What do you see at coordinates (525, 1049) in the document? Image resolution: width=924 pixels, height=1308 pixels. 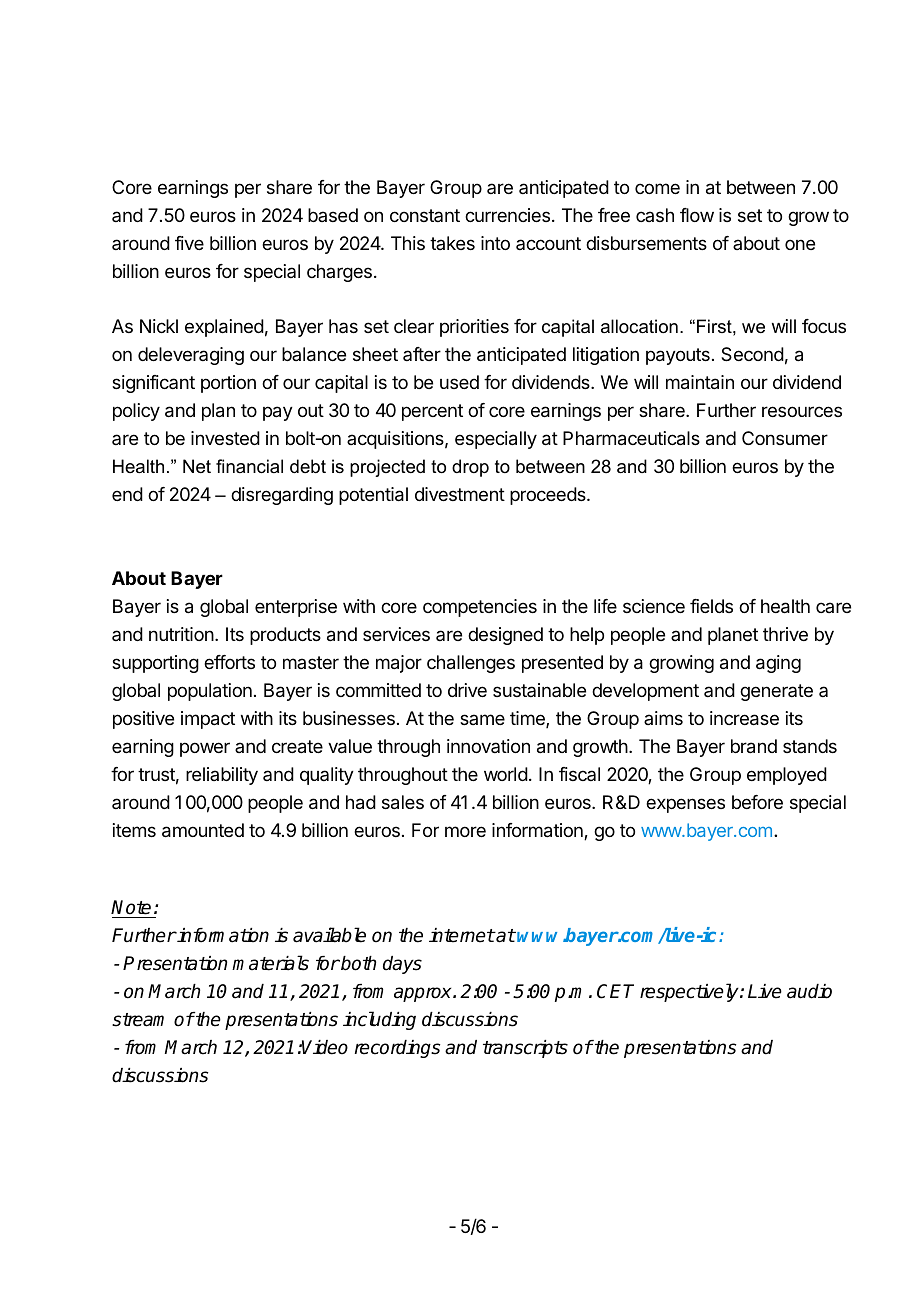 I see `transcripts` at bounding box center [525, 1049].
